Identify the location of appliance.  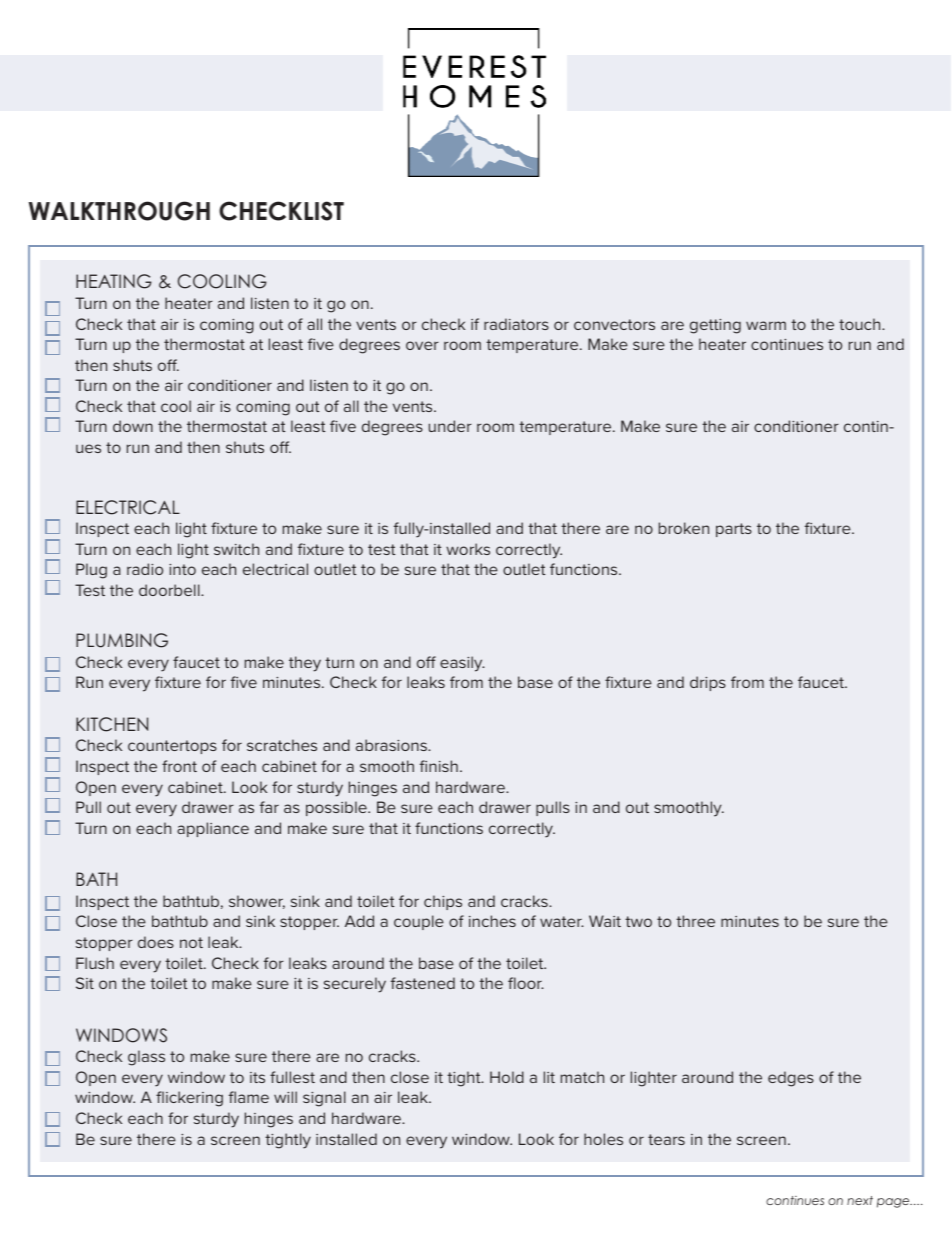
(213, 829).
